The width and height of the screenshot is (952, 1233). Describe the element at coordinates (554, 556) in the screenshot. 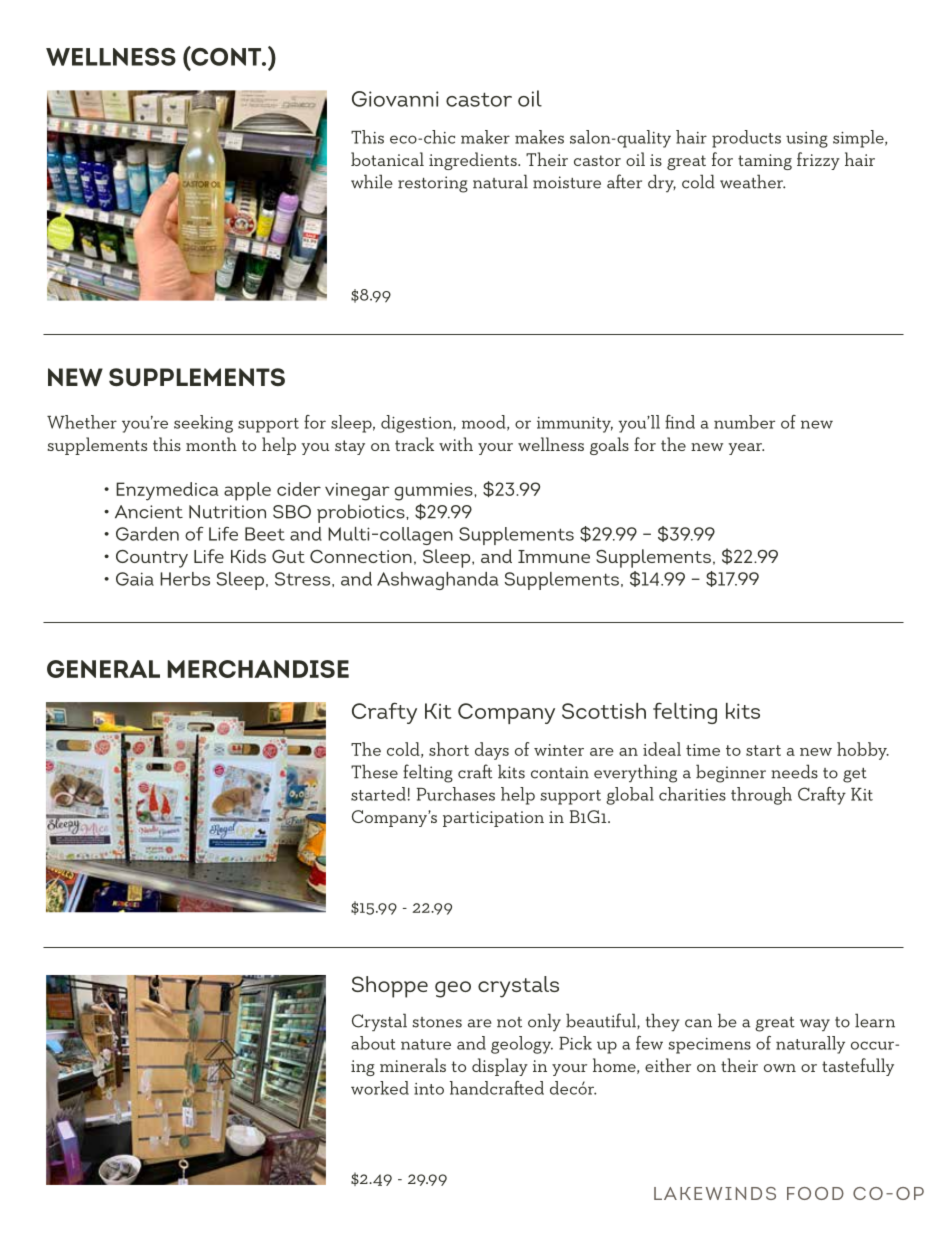

I see `Immune` at that location.
